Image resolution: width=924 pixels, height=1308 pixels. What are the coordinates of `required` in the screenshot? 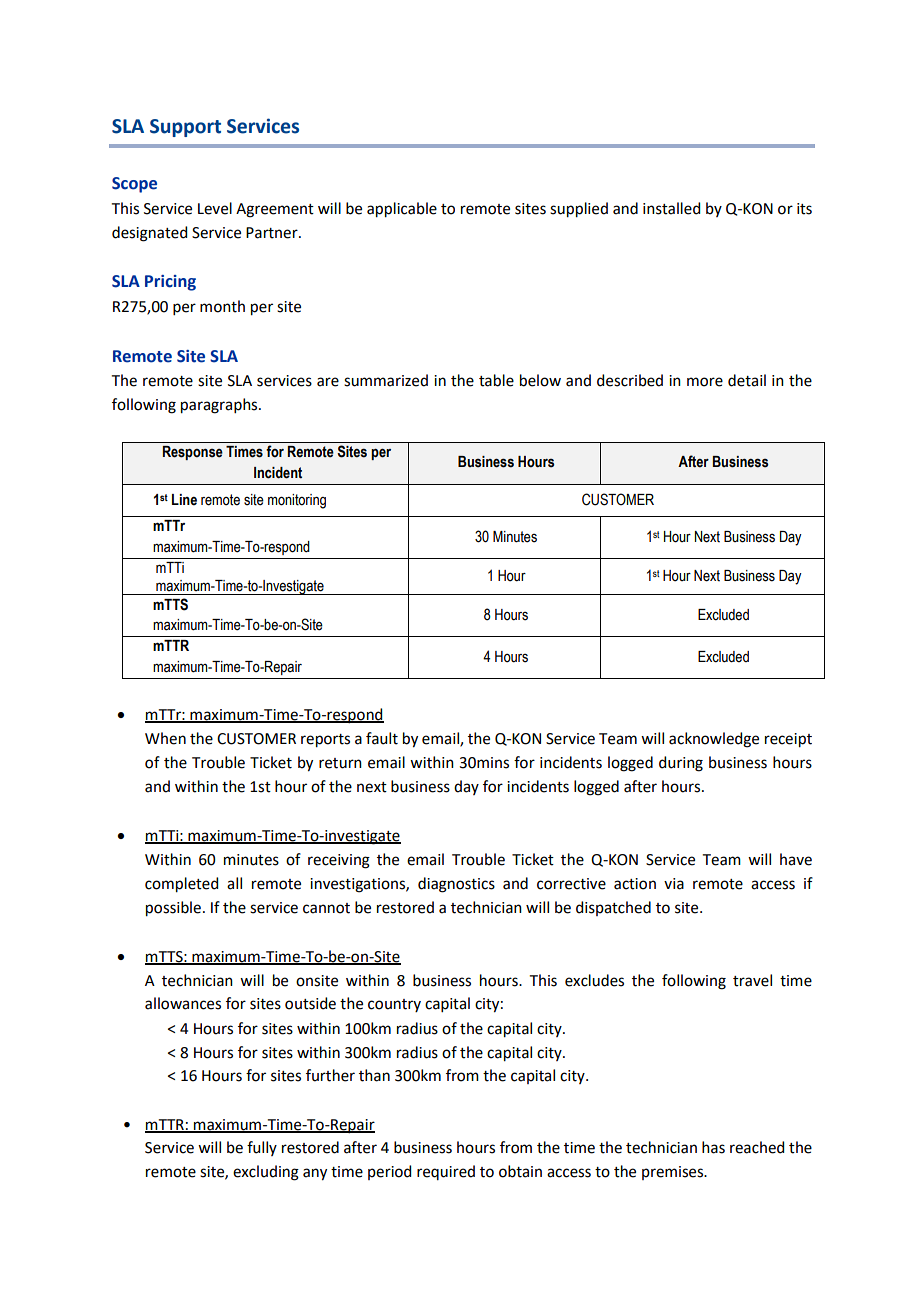 It's located at (446, 1172).
